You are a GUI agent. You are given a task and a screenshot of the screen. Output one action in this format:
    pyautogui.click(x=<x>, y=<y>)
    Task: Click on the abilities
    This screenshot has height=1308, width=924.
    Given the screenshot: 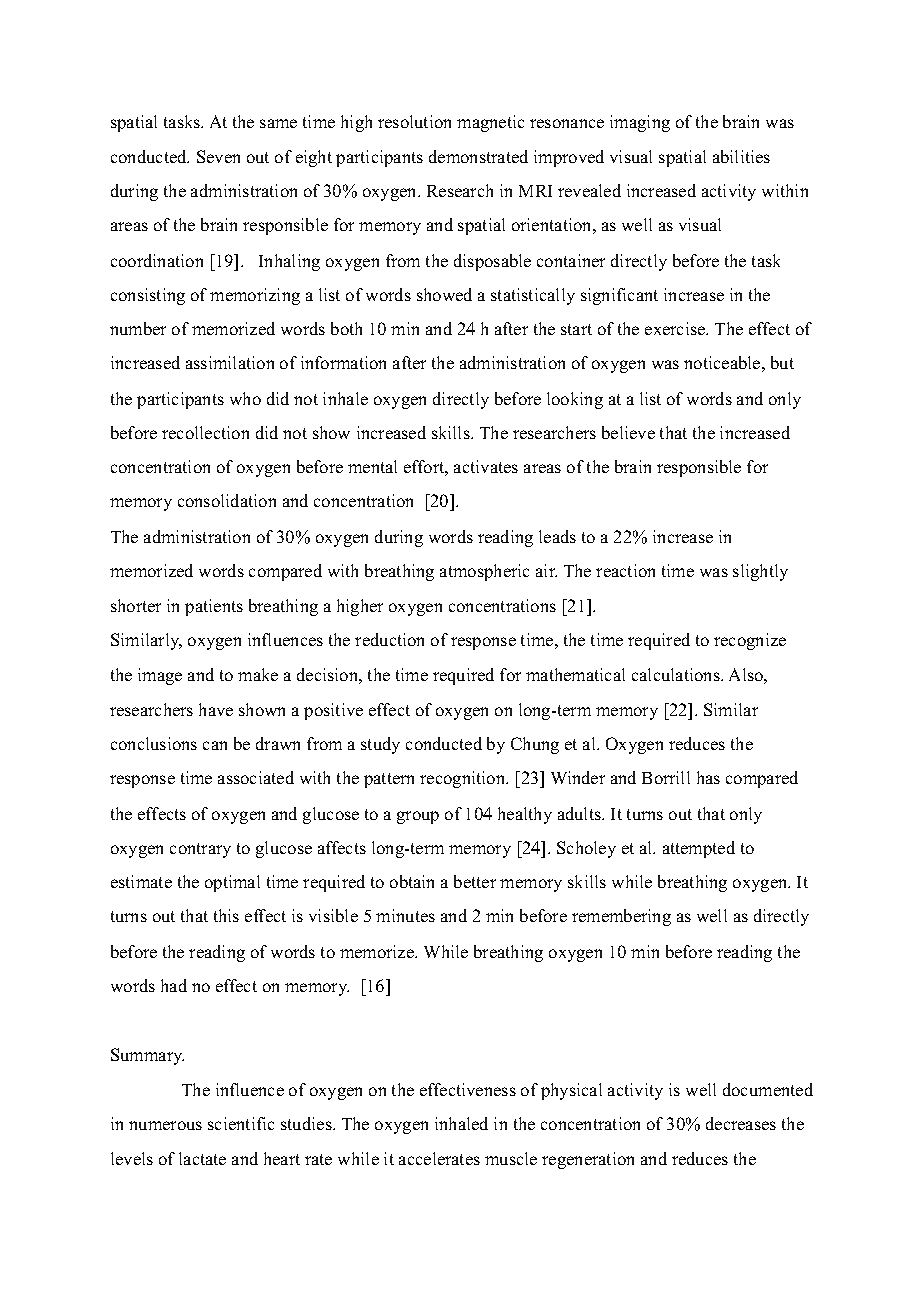 What is the action you would take?
    pyautogui.click(x=741, y=156)
